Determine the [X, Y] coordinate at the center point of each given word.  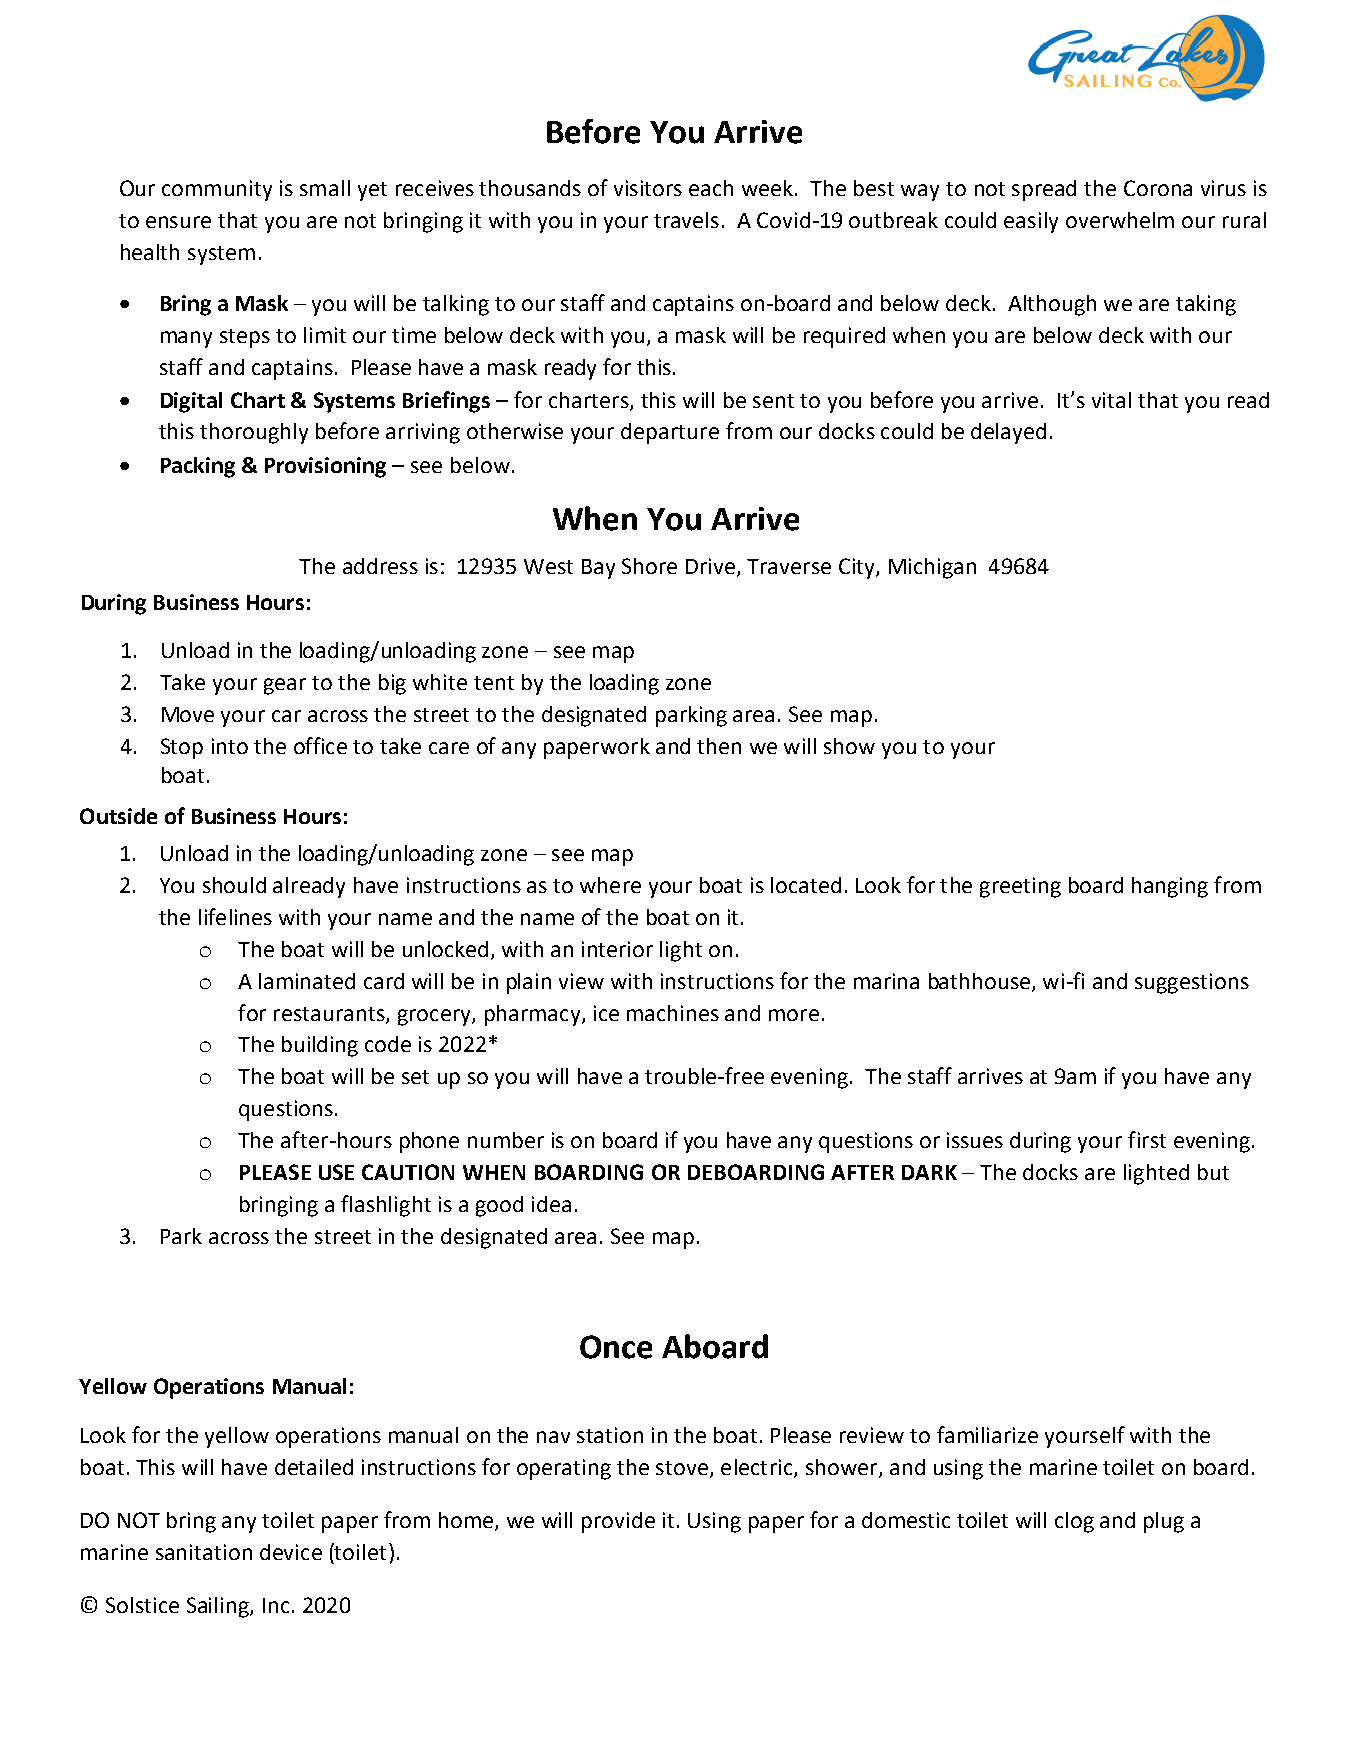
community [217, 190]
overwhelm [1120, 220]
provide [618, 1522]
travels [686, 220]
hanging [1170, 887]
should [234, 885]
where [610, 885]
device [291, 1552]
